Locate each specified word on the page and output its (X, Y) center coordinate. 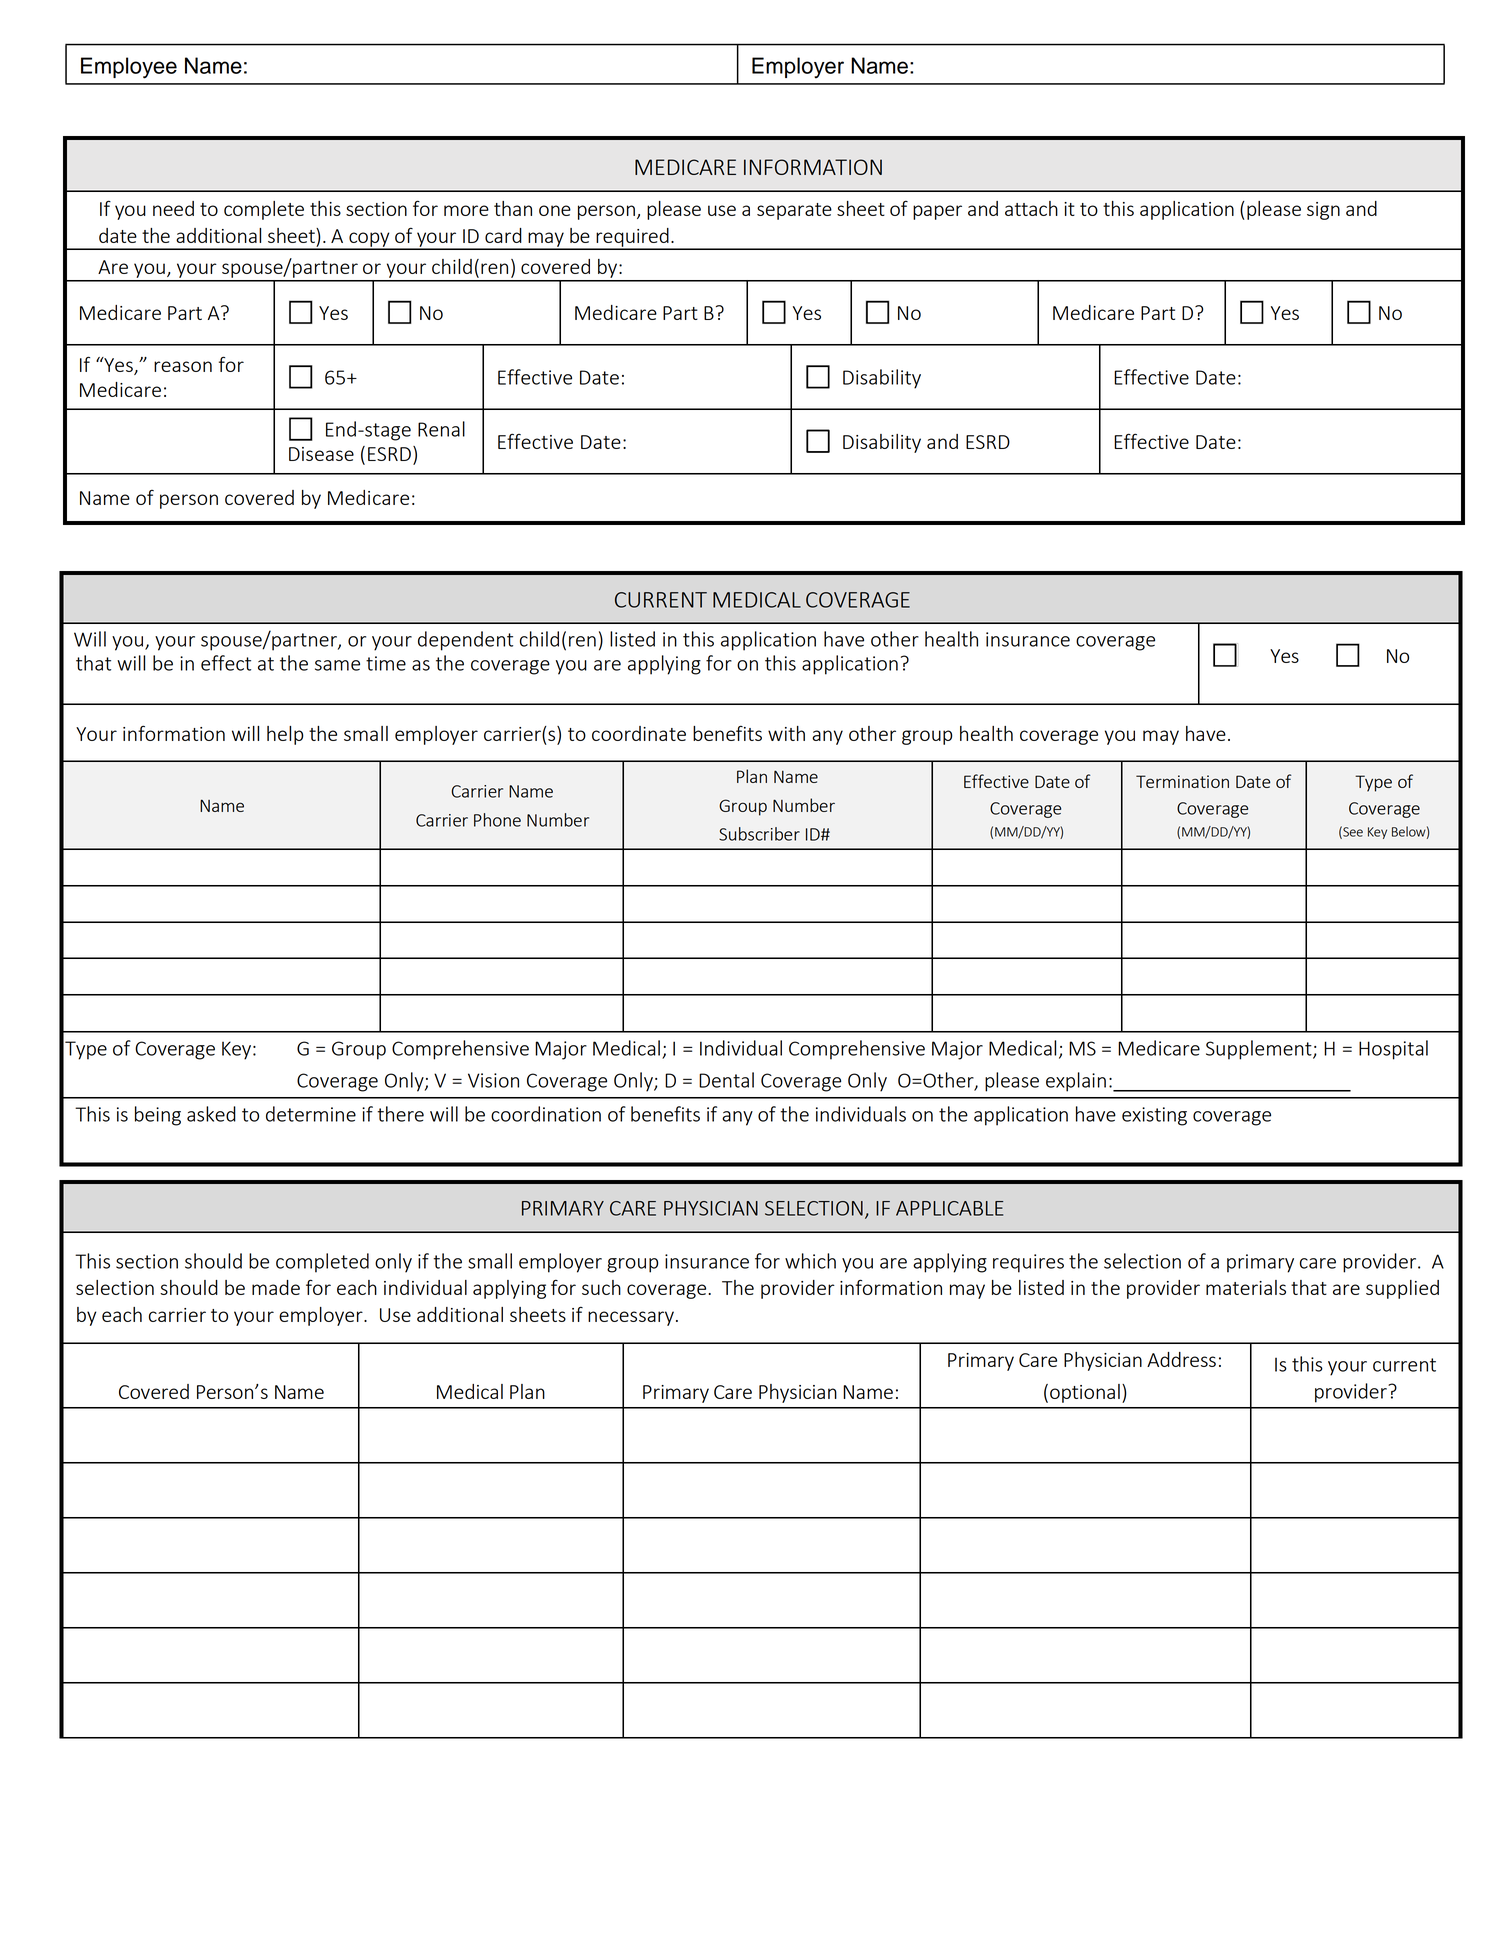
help (285, 735)
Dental (726, 1080)
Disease (321, 454)
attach (1031, 208)
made (276, 1287)
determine (311, 1114)
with (786, 733)
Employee (129, 68)
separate (794, 211)
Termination (1182, 781)
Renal (441, 429)
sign (1323, 211)
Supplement (1260, 1050)
